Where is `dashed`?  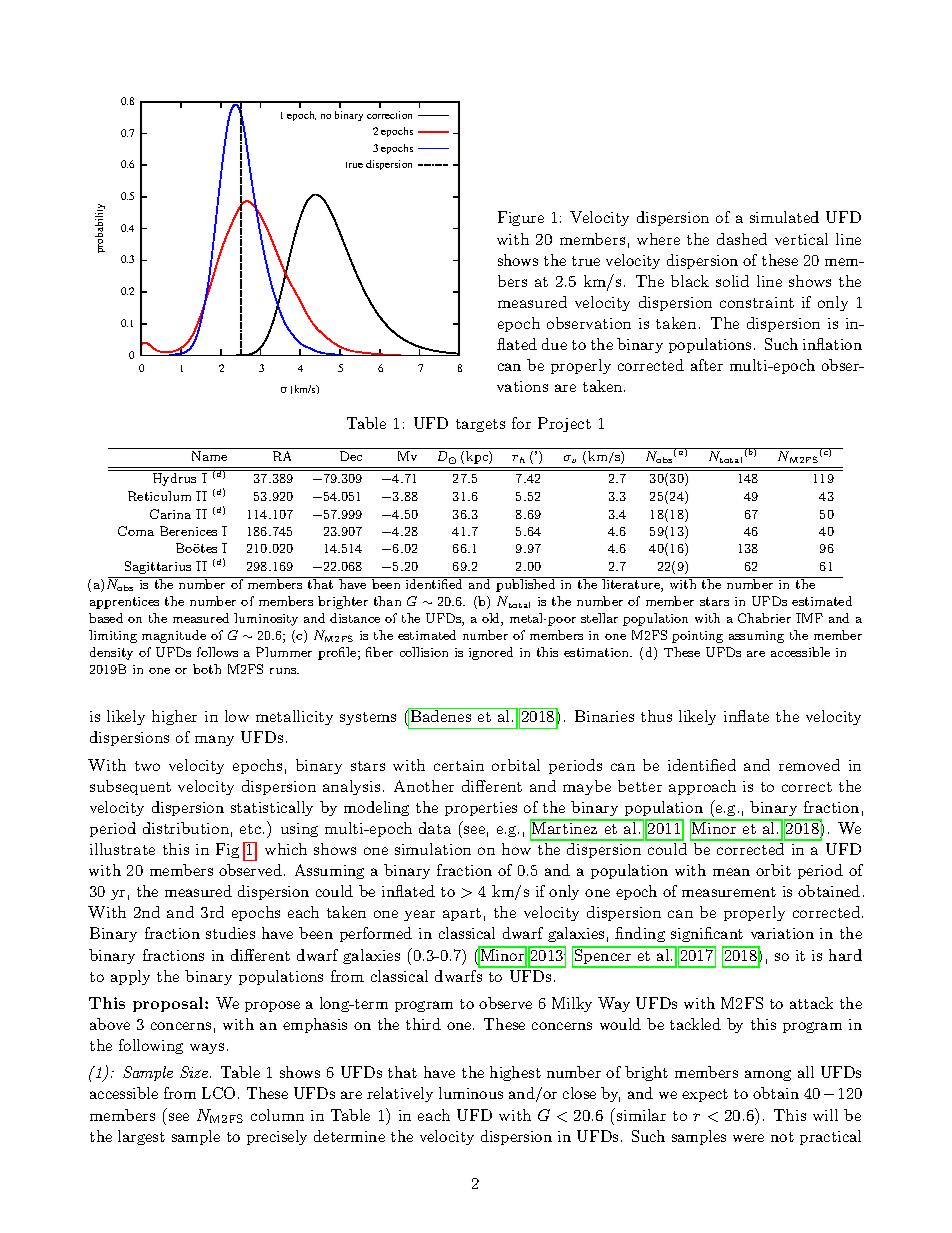
dashed is located at coordinates (742, 239).
